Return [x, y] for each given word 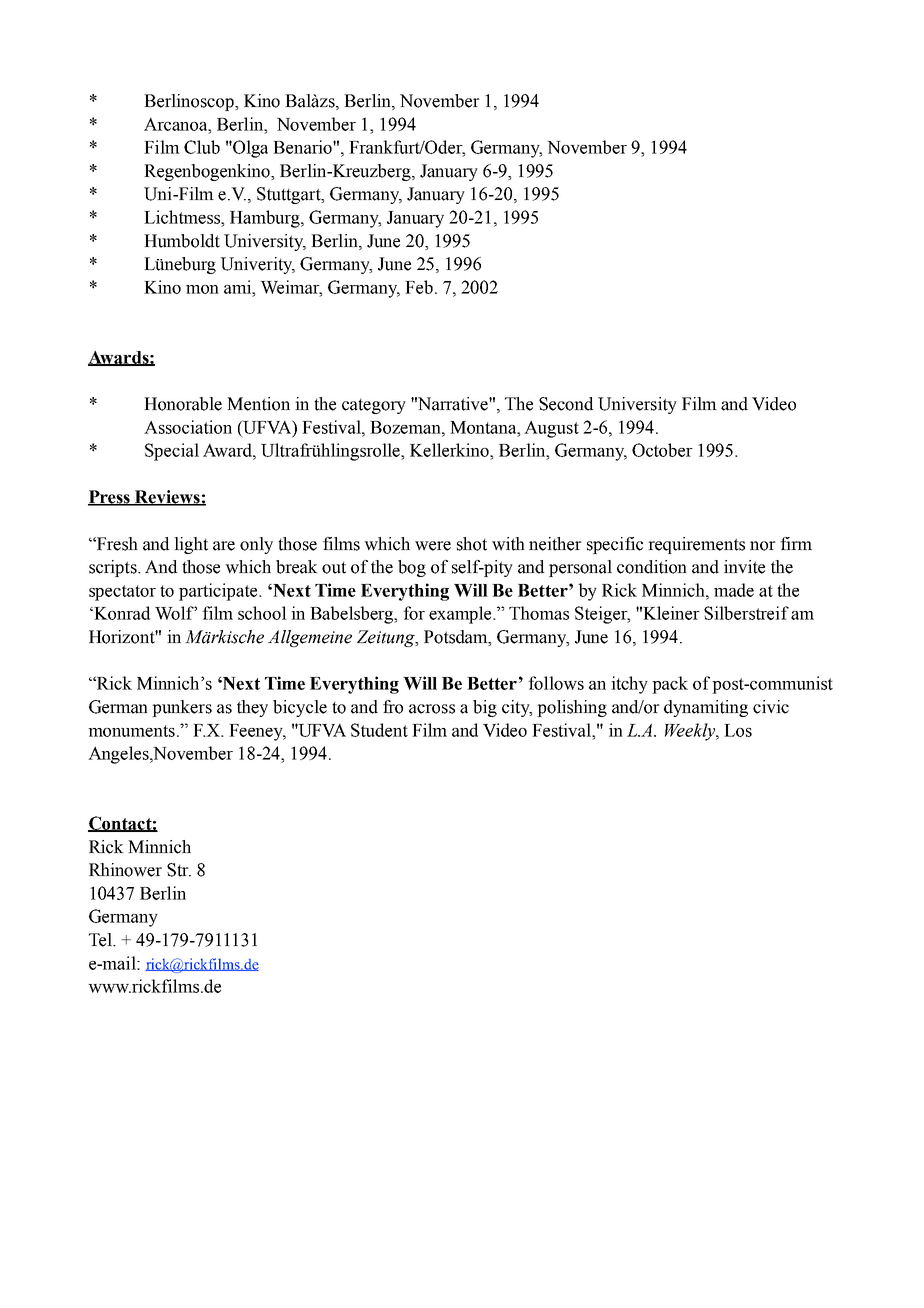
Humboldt [182, 241]
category [374, 406]
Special [172, 452]
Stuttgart [290, 195]
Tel [101, 940]
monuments [131, 731]
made [734, 590]
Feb [419, 287]
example [461, 615]
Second [566, 404]
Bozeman [406, 427]
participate [219, 592]
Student [379, 730]
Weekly [691, 732]
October [662, 450]
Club [202, 147]
